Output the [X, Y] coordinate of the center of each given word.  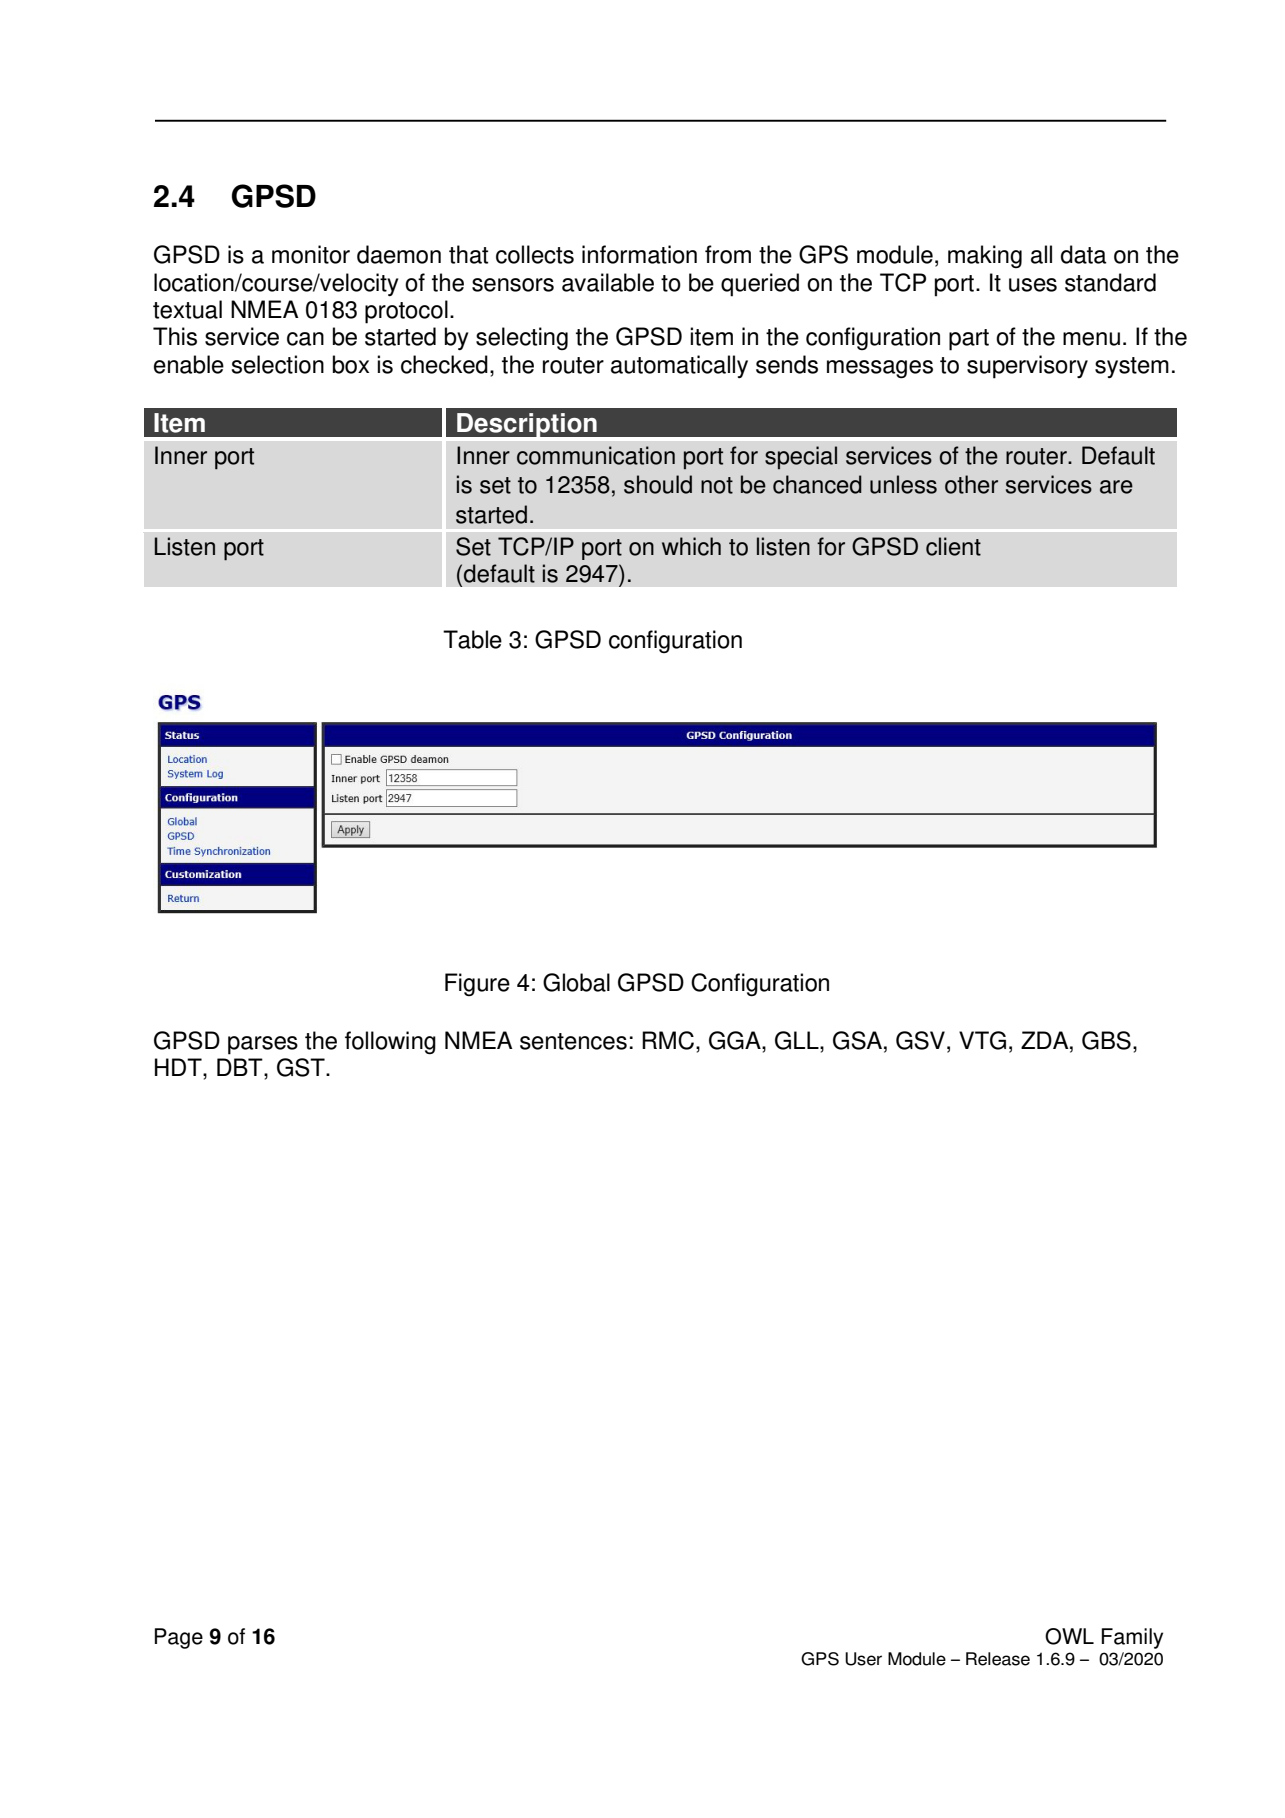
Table [472, 639]
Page [179, 1638]
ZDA [1046, 1040]
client [953, 546]
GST [302, 1067]
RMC [668, 1040]
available [608, 282]
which [691, 546]
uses [1033, 285]
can [305, 339]
